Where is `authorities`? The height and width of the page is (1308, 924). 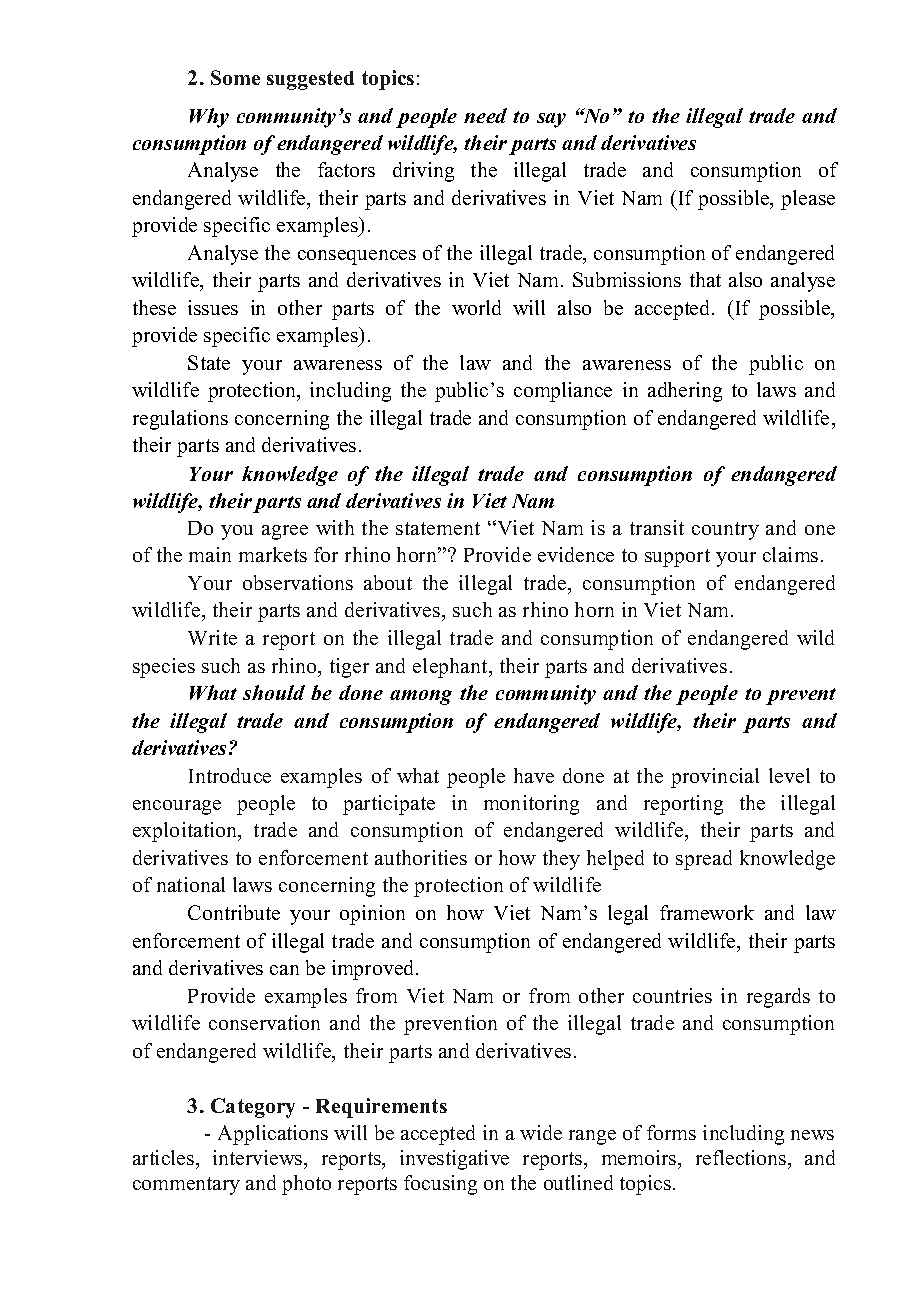 authorities is located at coordinates (421, 857).
